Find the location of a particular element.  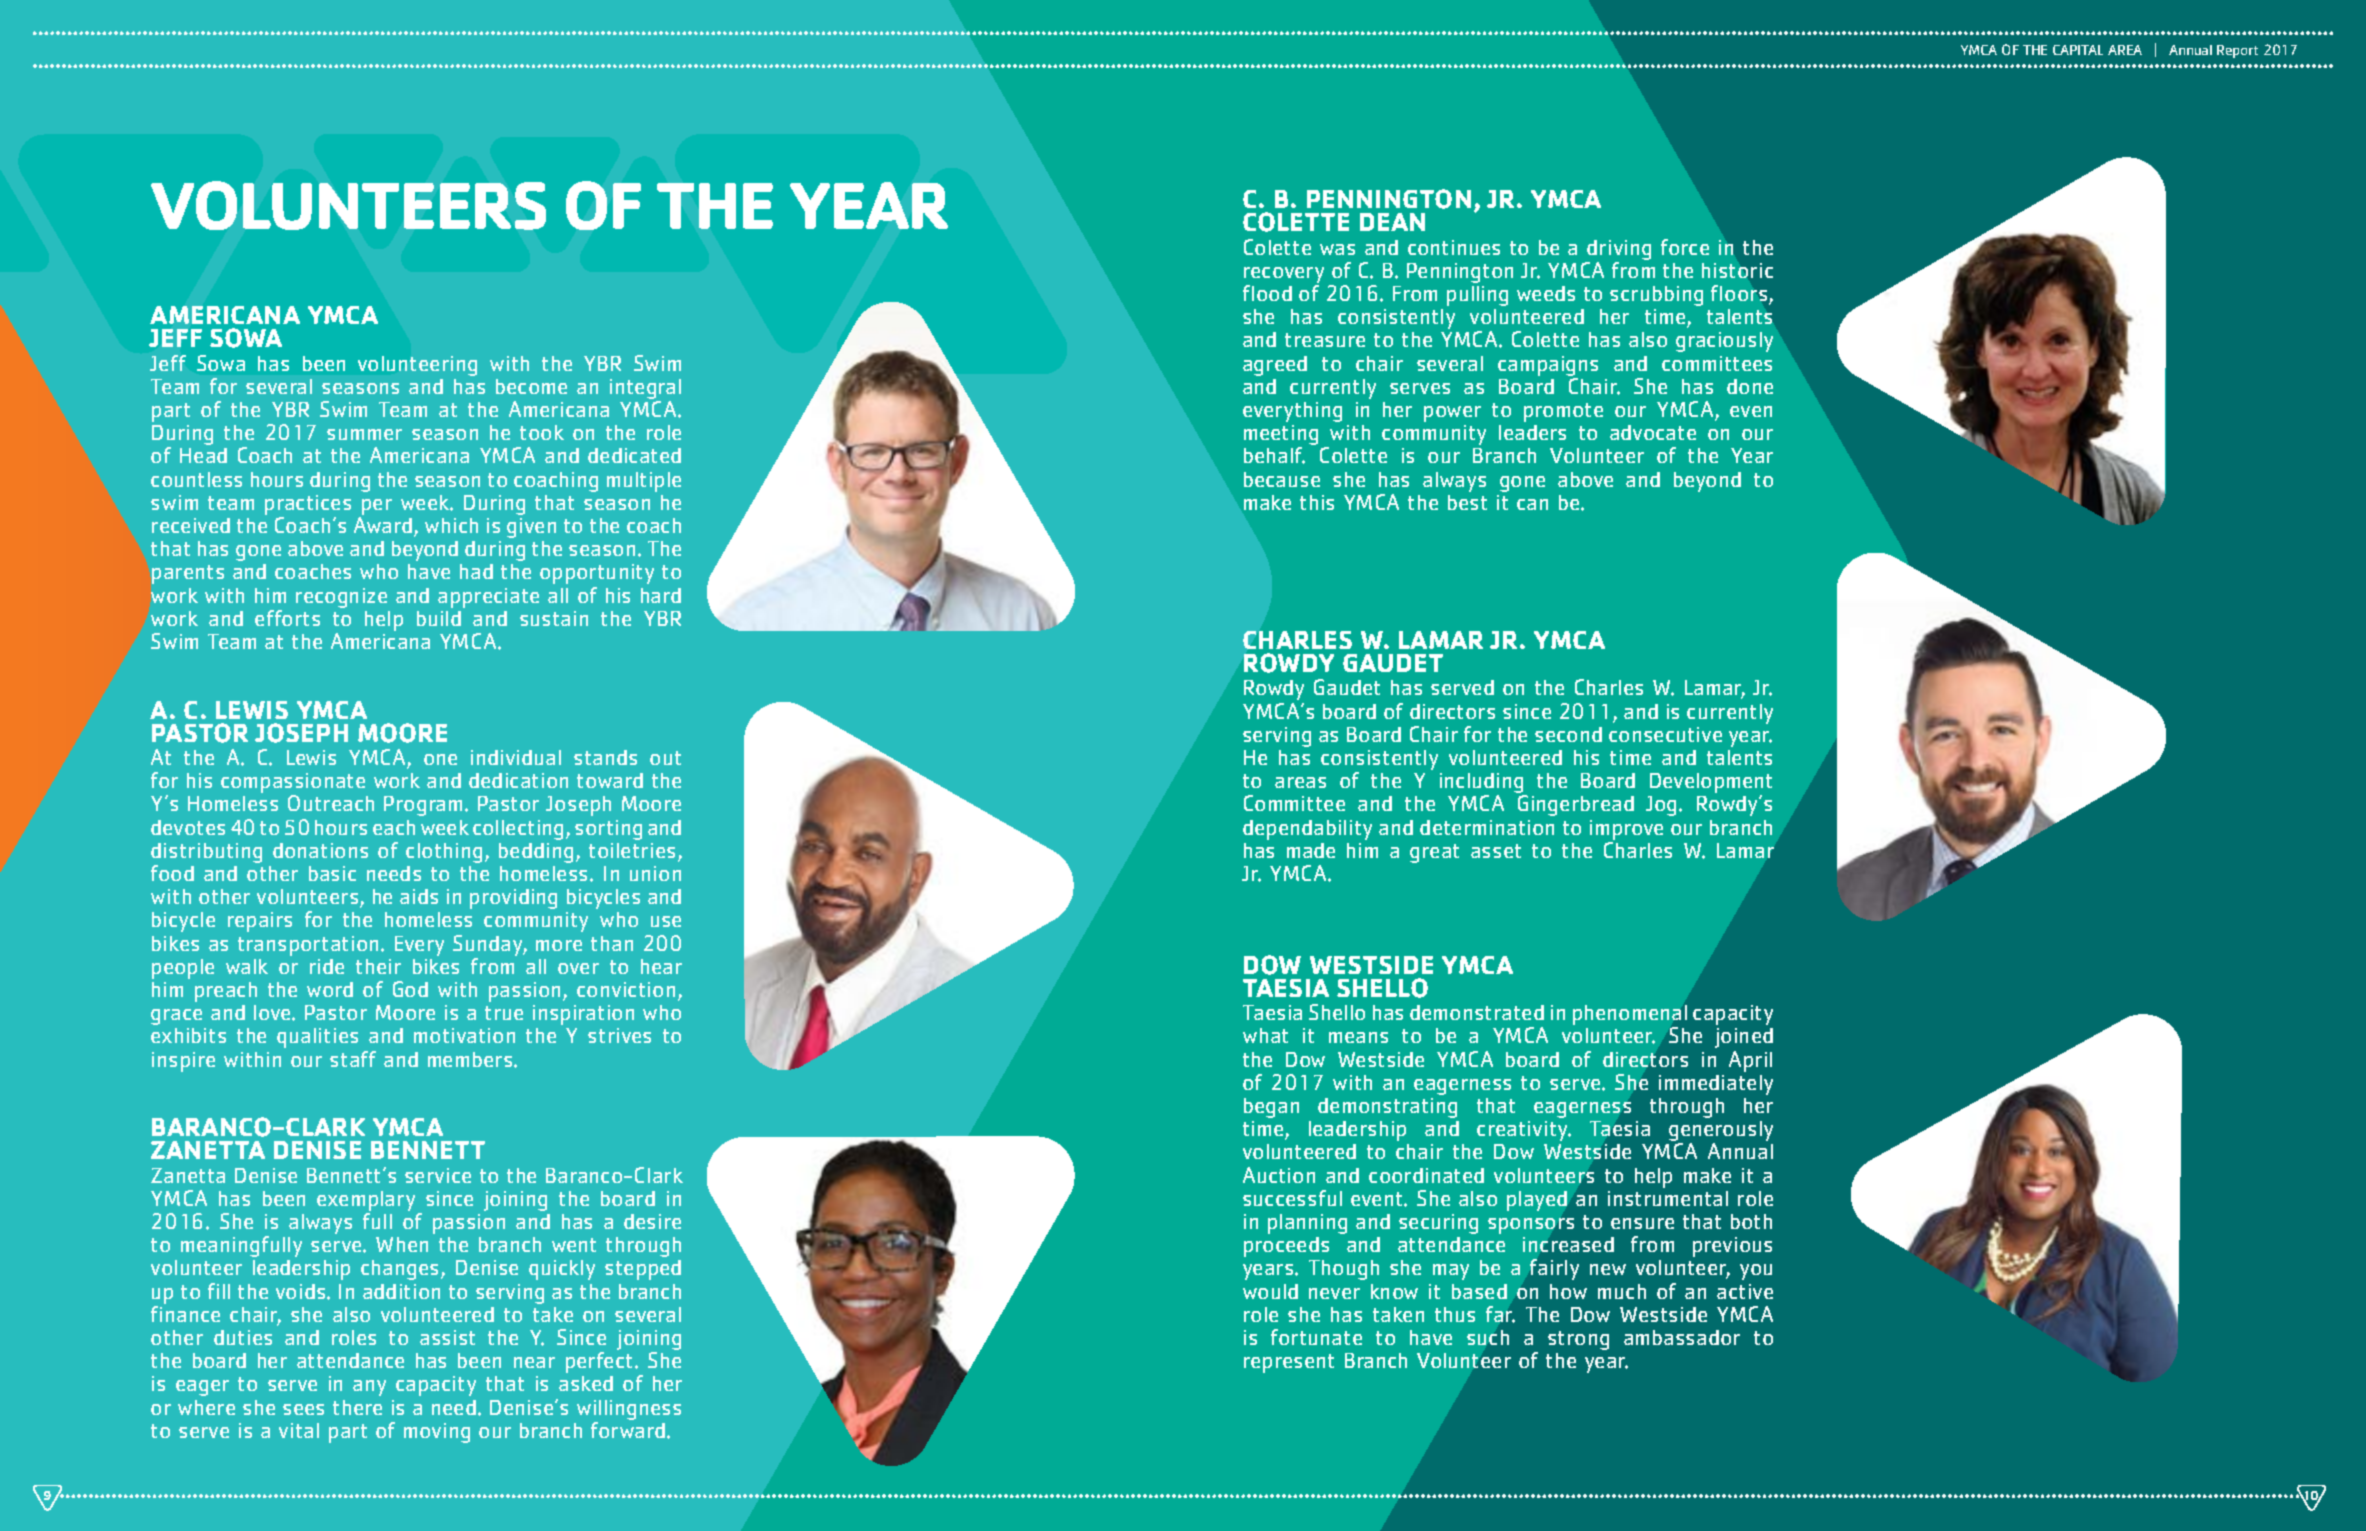

represent is located at coordinates (1289, 1363).
